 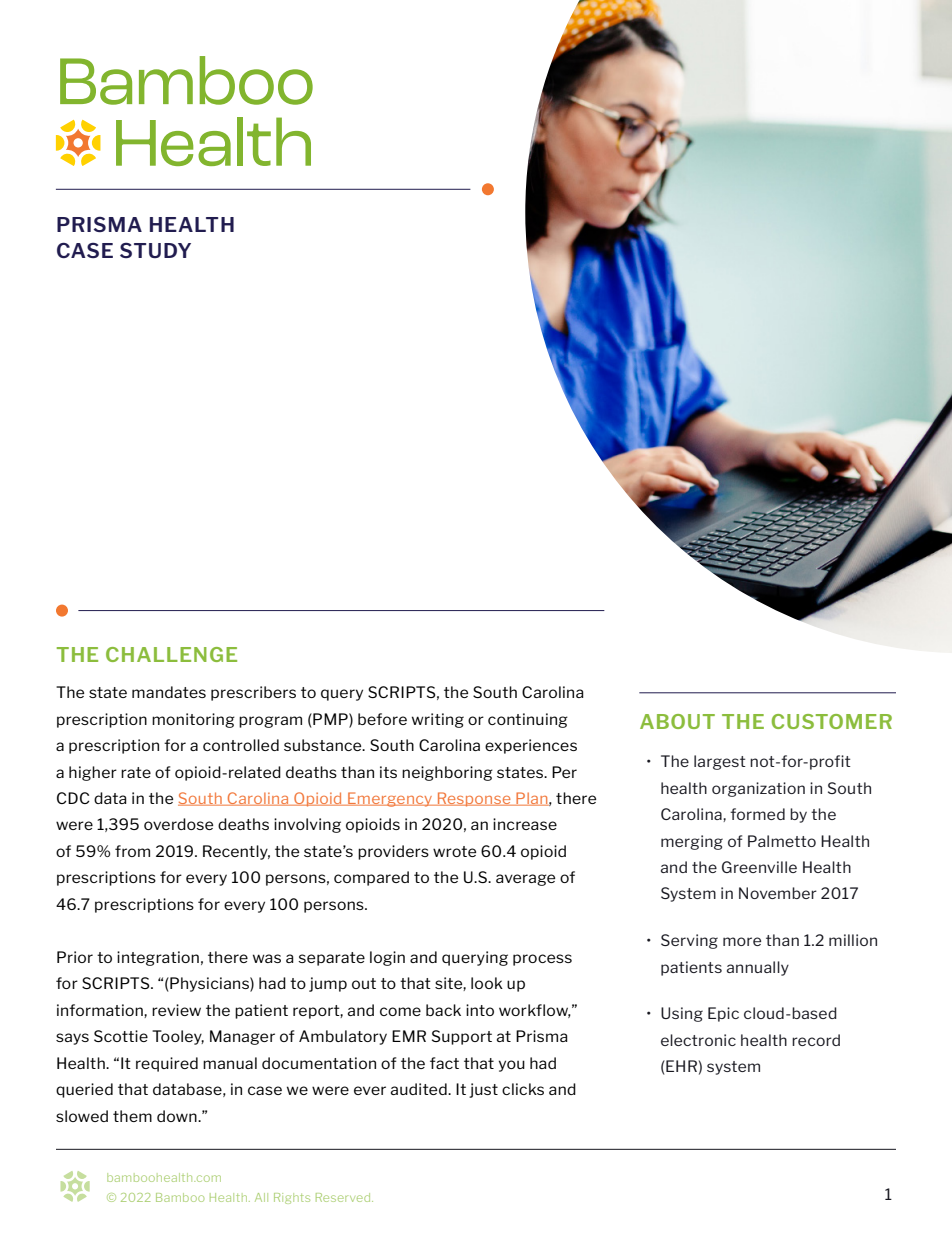 I want to click on STUDY, so click(x=155, y=250).
